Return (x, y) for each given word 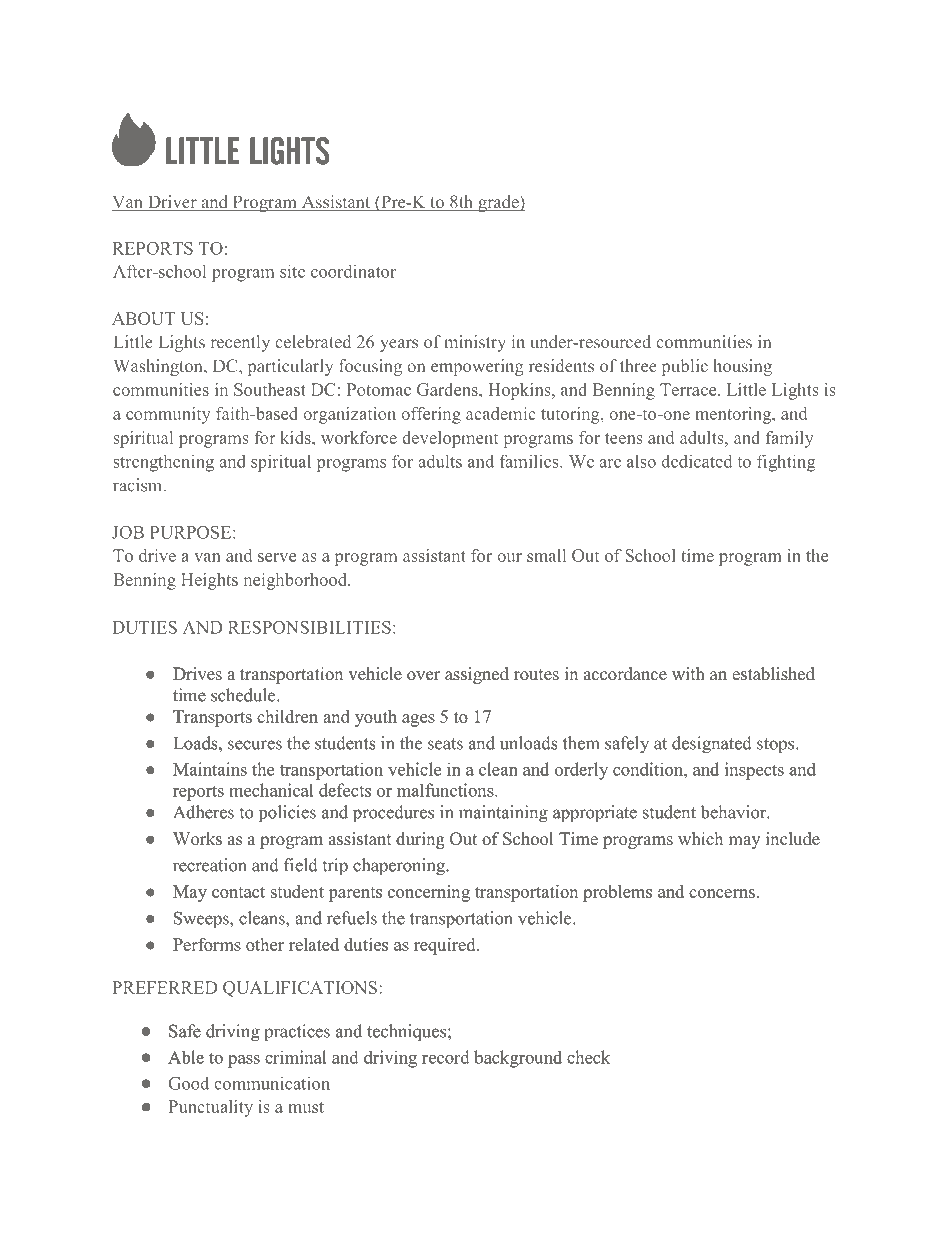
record (446, 1057)
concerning (429, 893)
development (450, 439)
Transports (212, 718)
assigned (477, 675)
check (588, 1057)
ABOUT (143, 318)
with (688, 673)
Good (188, 1083)
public (685, 367)
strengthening (163, 463)
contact (238, 892)
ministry (475, 343)
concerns (722, 893)
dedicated (696, 461)
